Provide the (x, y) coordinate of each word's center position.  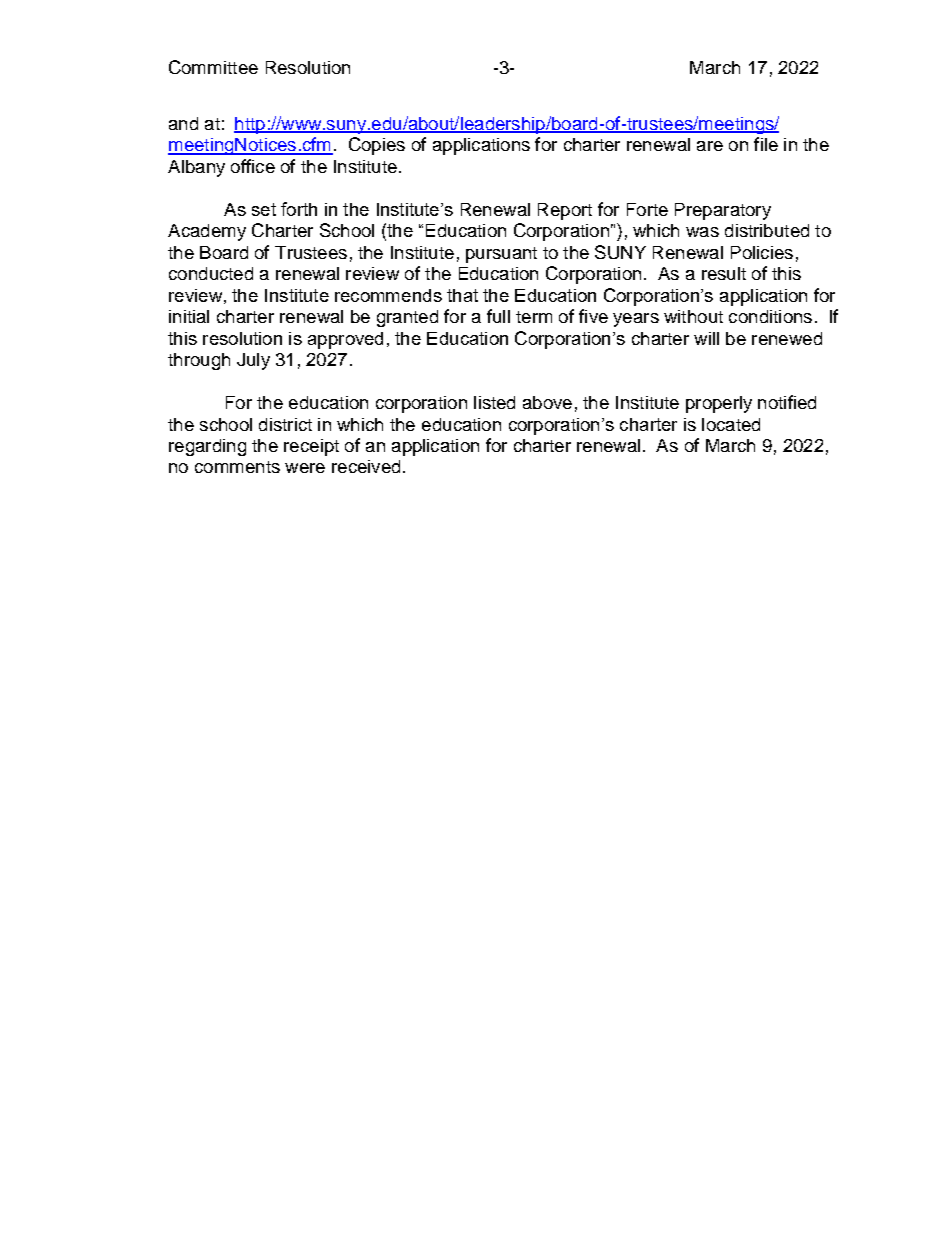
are (710, 146)
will (706, 338)
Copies (377, 146)
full (498, 316)
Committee (213, 67)
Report (565, 211)
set (264, 209)
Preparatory (723, 211)
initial (189, 316)
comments (237, 467)
